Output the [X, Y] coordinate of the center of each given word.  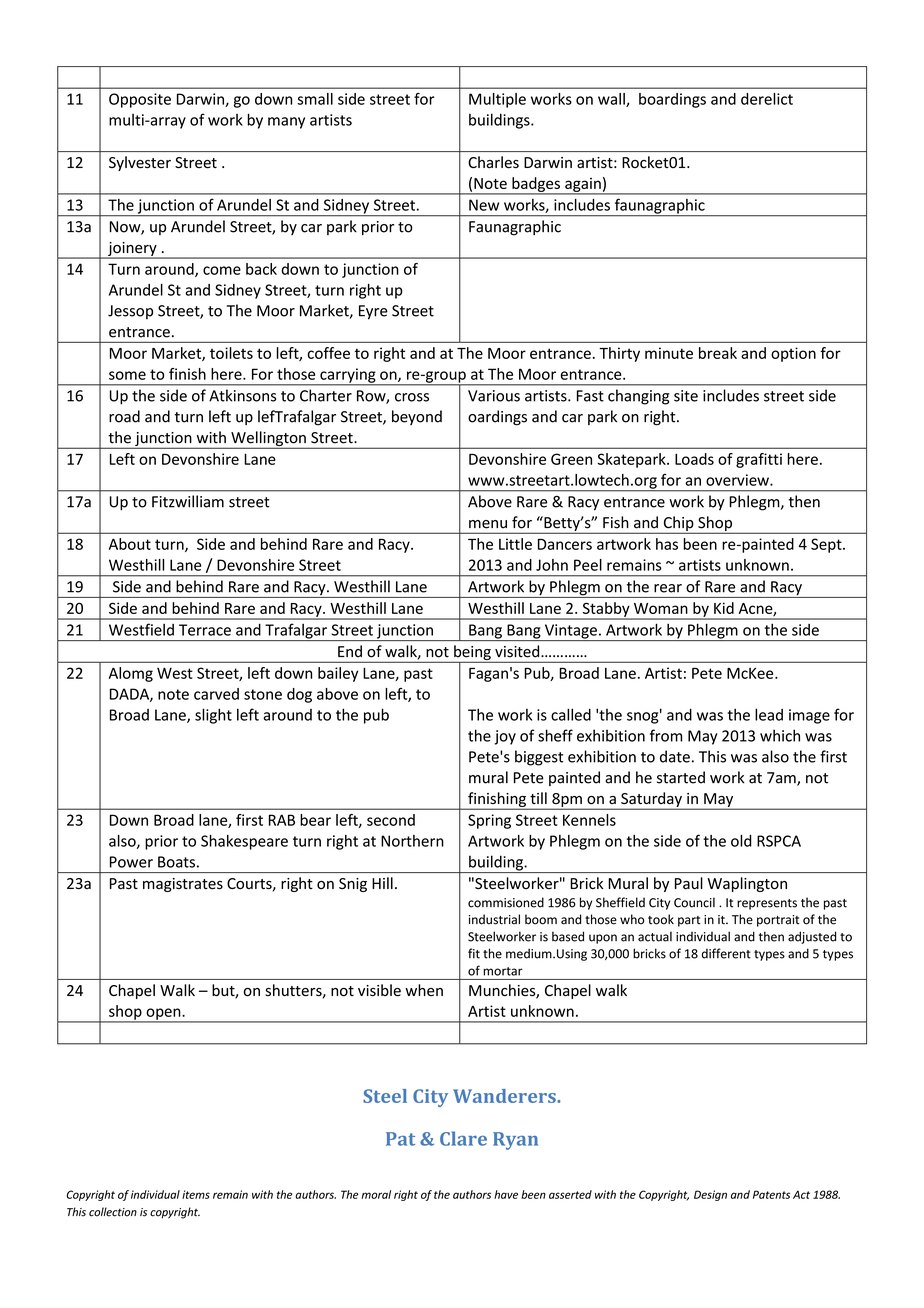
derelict [767, 99]
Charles [493, 162]
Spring [489, 821]
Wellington [268, 440]
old [741, 841]
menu [488, 524]
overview [738, 480]
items [196, 1194]
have [506, 1194]
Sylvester [140, 163]
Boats [176, 862]
